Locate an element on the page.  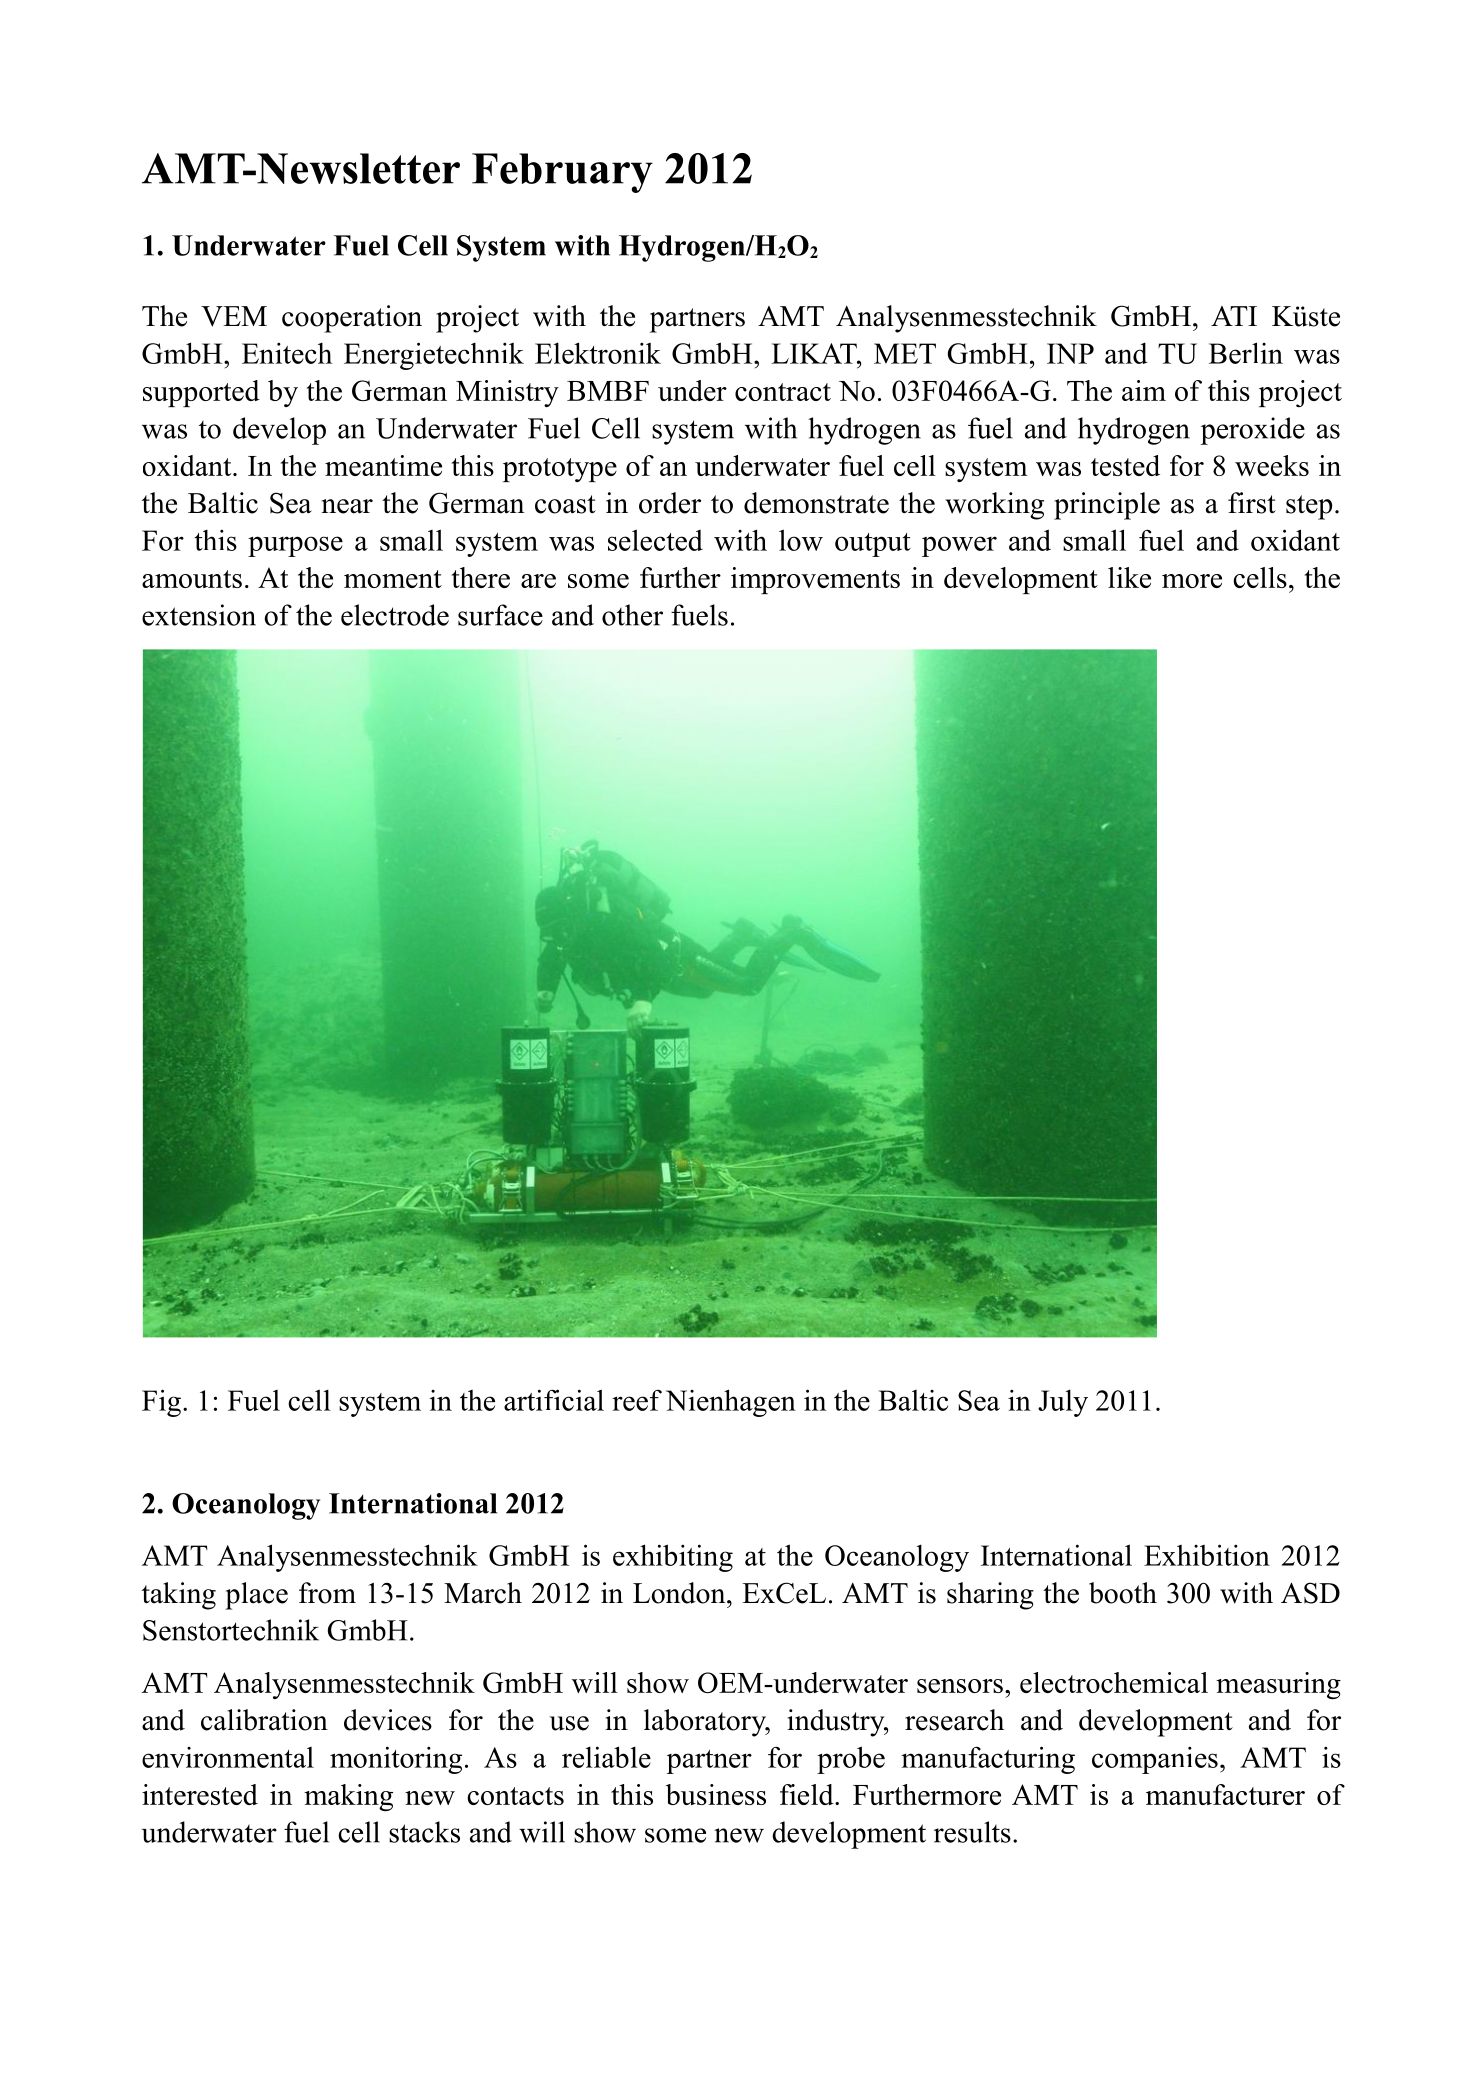
like is located at coordinates (1129, 577).
